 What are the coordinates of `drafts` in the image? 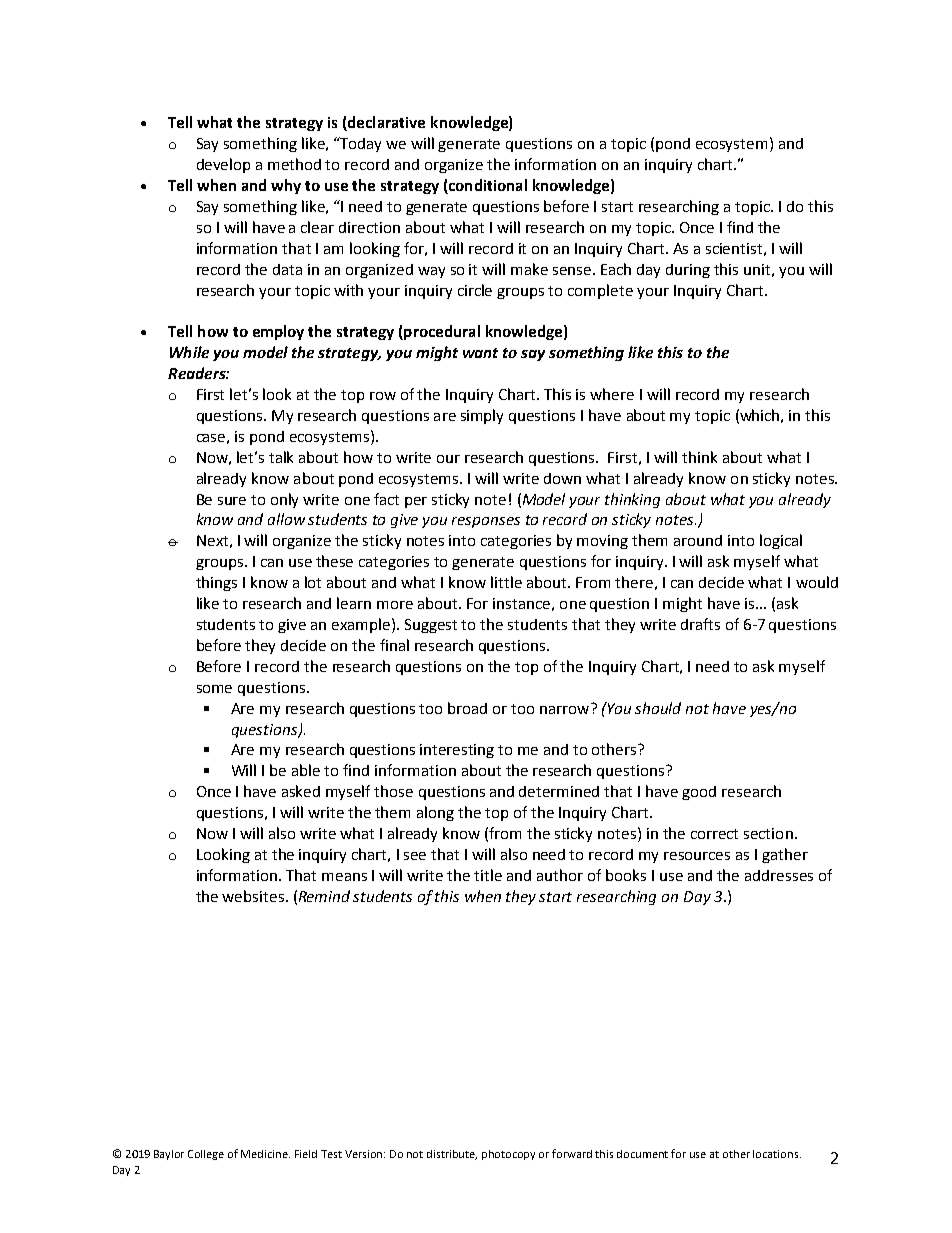 It's located at (700, 624).
